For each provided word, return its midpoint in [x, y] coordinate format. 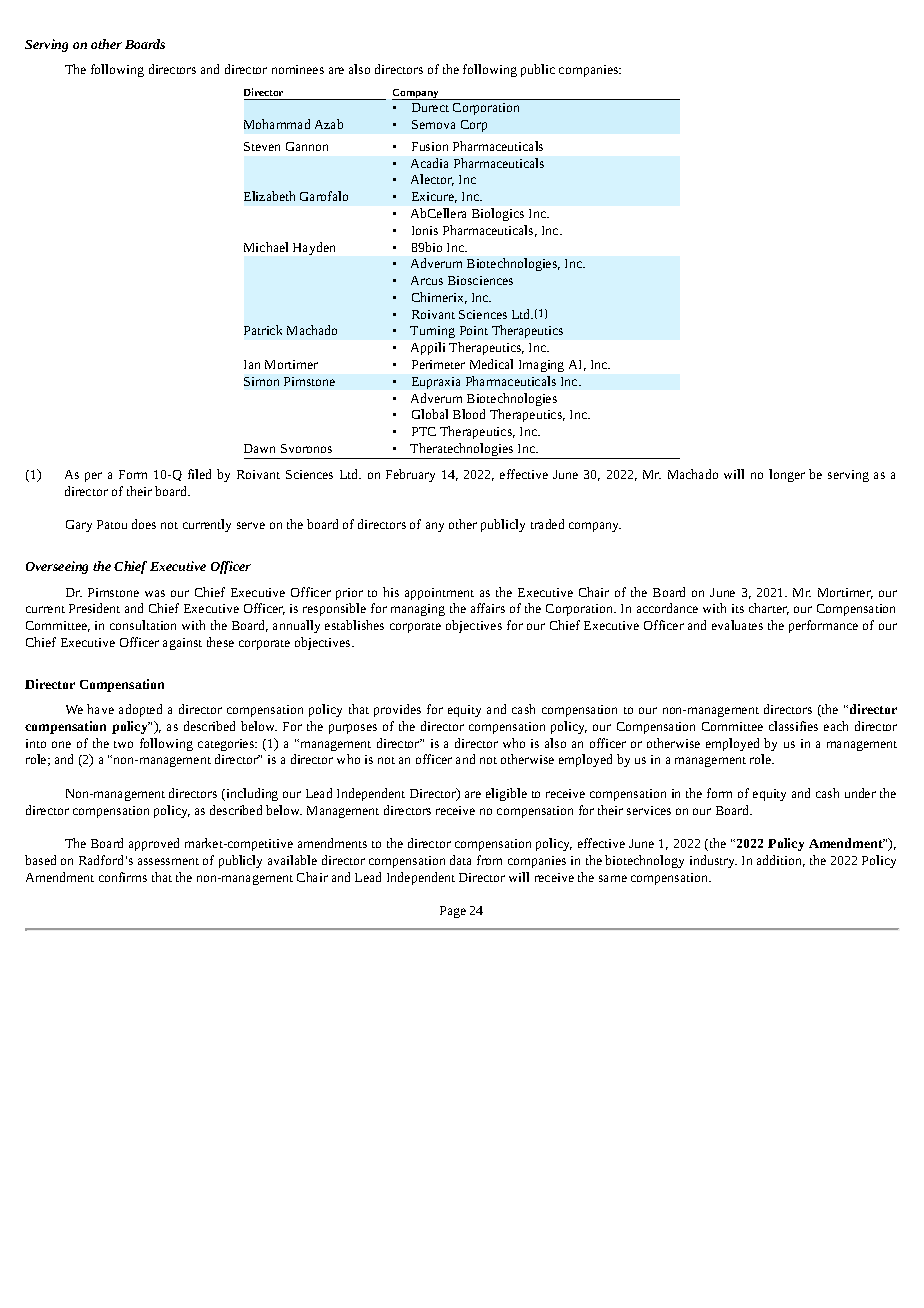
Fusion [430, 146]
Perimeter [438, 364]
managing [418, 610]
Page [453, 912]
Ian [252, 364]
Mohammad [277, 124]
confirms [123, 877]
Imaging [541, 366]
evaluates [737, 625]
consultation [143, 625]
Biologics [498, 214]
